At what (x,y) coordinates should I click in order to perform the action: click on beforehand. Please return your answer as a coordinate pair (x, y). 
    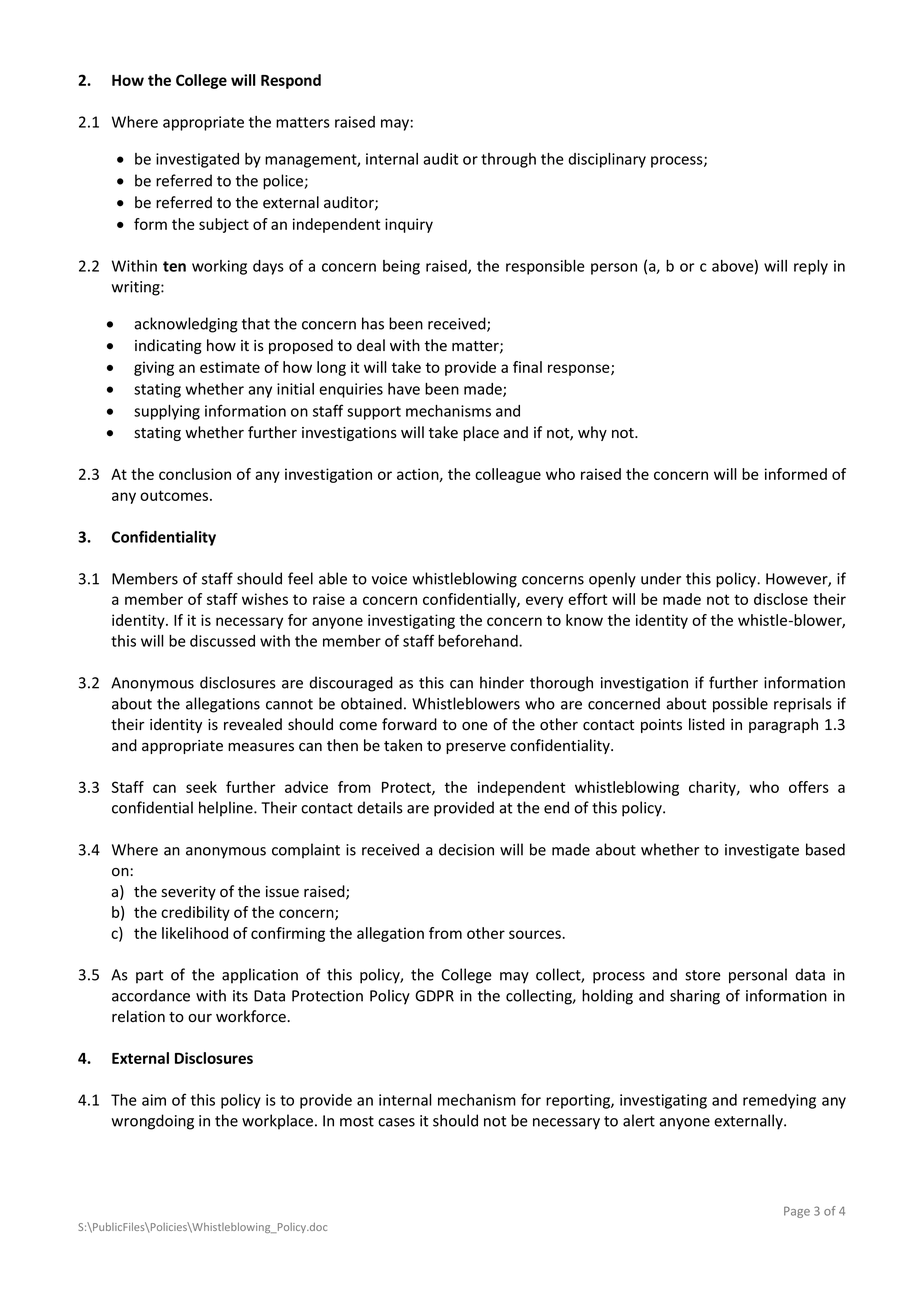
    Looking at the image, I should click on (479, 640).
